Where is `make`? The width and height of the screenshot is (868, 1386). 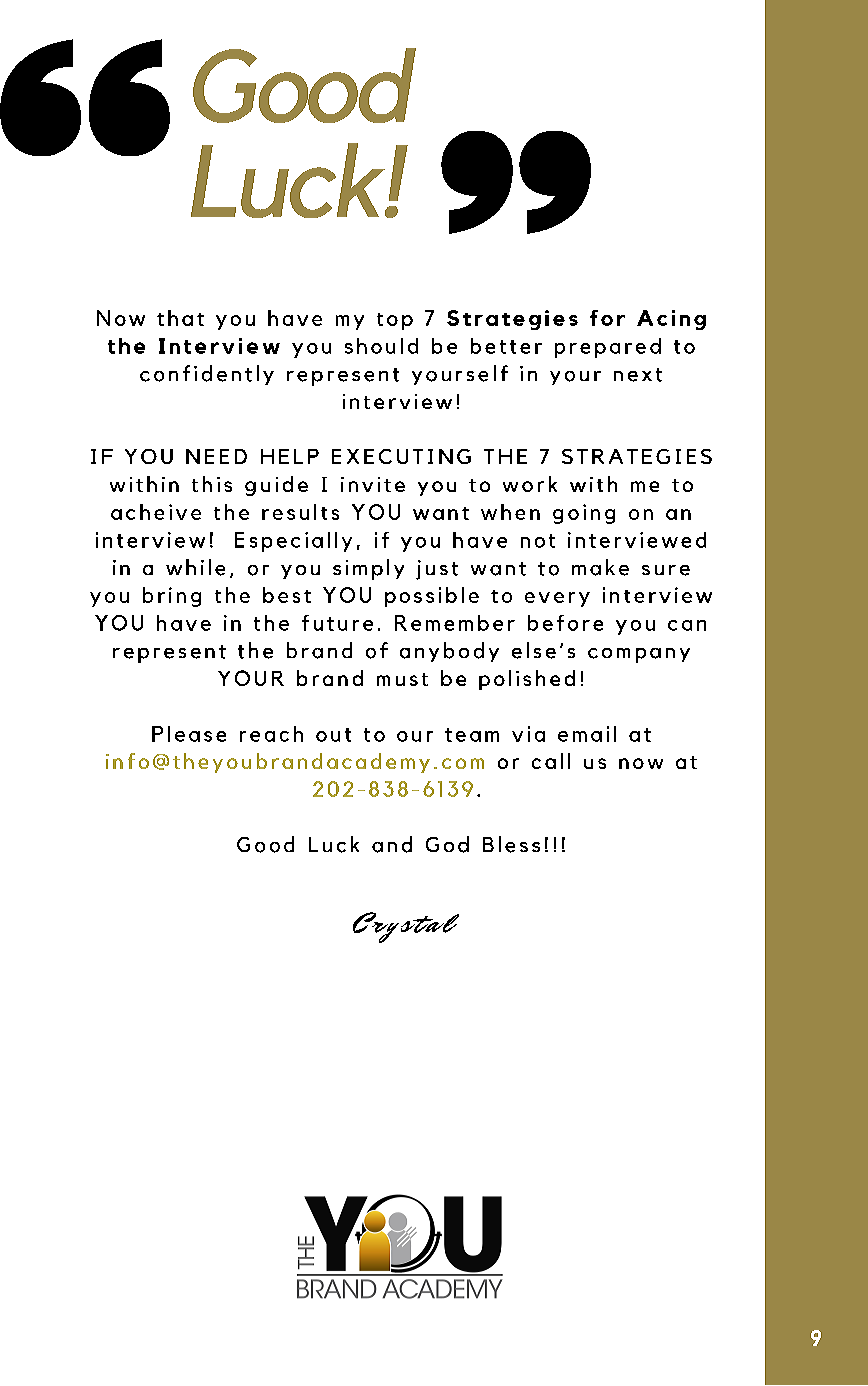 make is located at coordinates (600, 567).
